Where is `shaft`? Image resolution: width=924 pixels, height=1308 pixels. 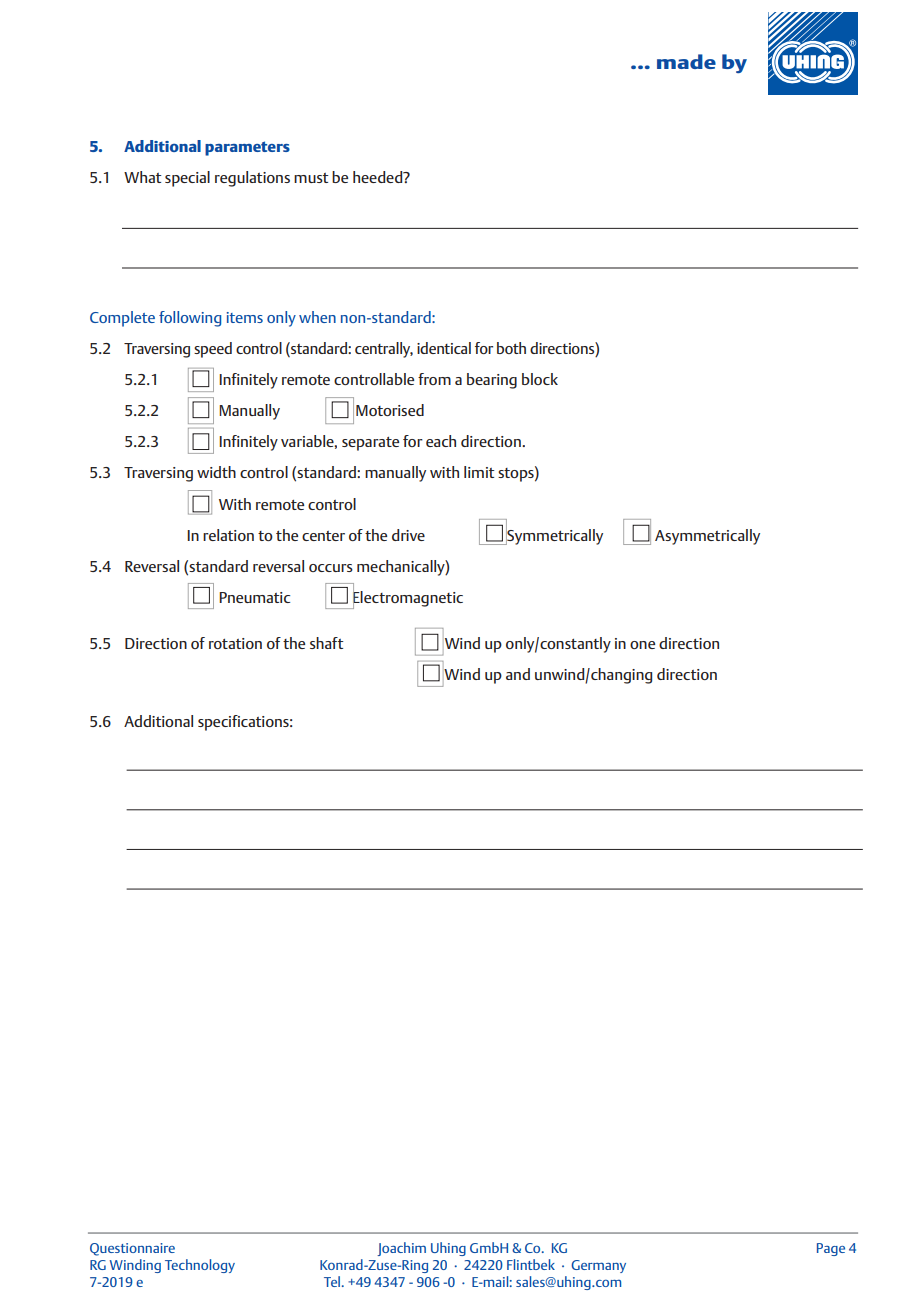
shaft is located at coordinates (326, 643).
